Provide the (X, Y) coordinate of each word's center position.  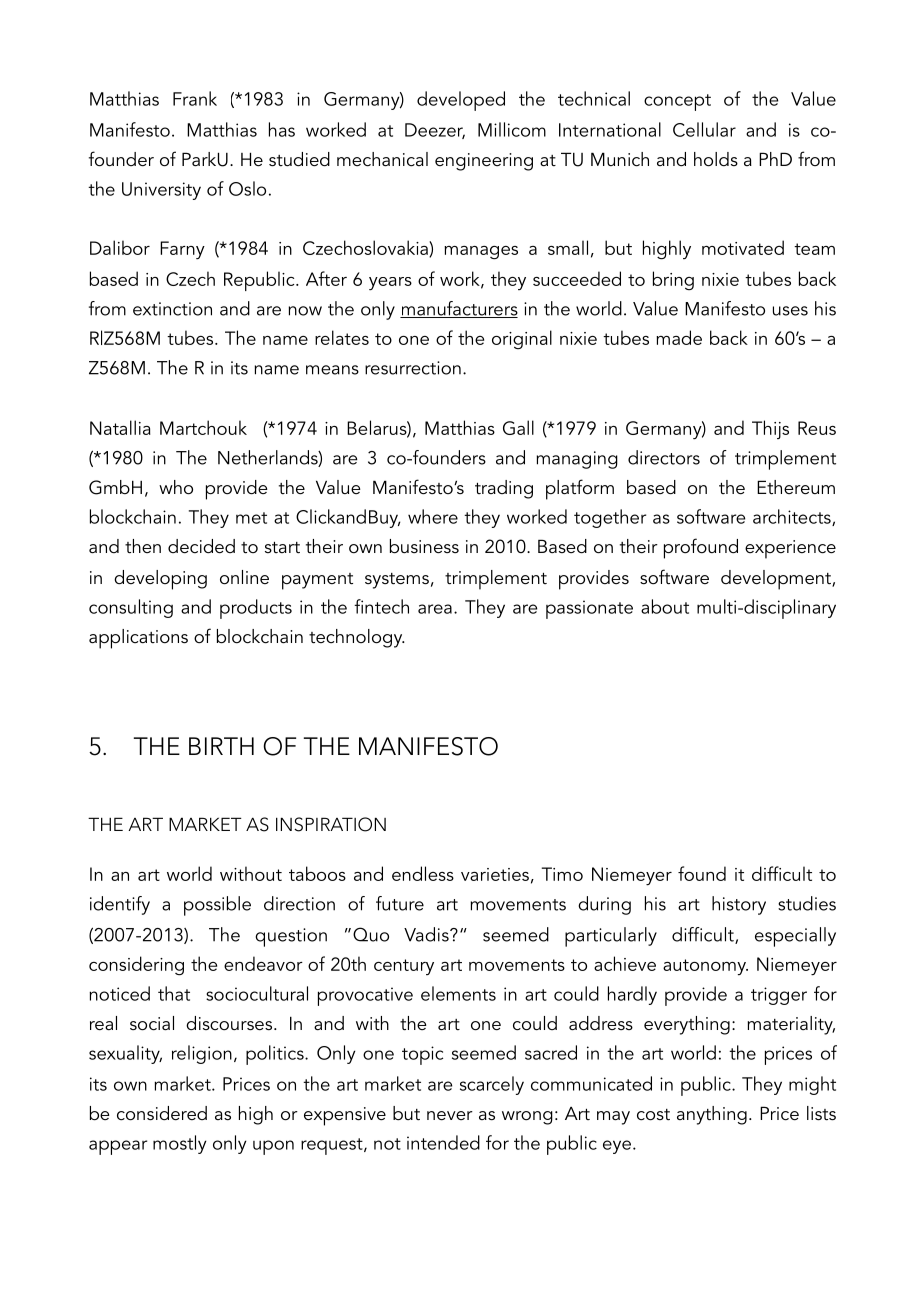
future (400, 903)
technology (357, 638)
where (433, 516)
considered (162, 1113)
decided (201, 546)
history (739, 905)
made (679, 337)
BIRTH (221, 746)
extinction (172, 309)
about (665, 606)
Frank (195, 98)
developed (461, 101)
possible (217, 906)
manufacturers (459, 309)
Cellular (704, 129)
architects (793, 517)
